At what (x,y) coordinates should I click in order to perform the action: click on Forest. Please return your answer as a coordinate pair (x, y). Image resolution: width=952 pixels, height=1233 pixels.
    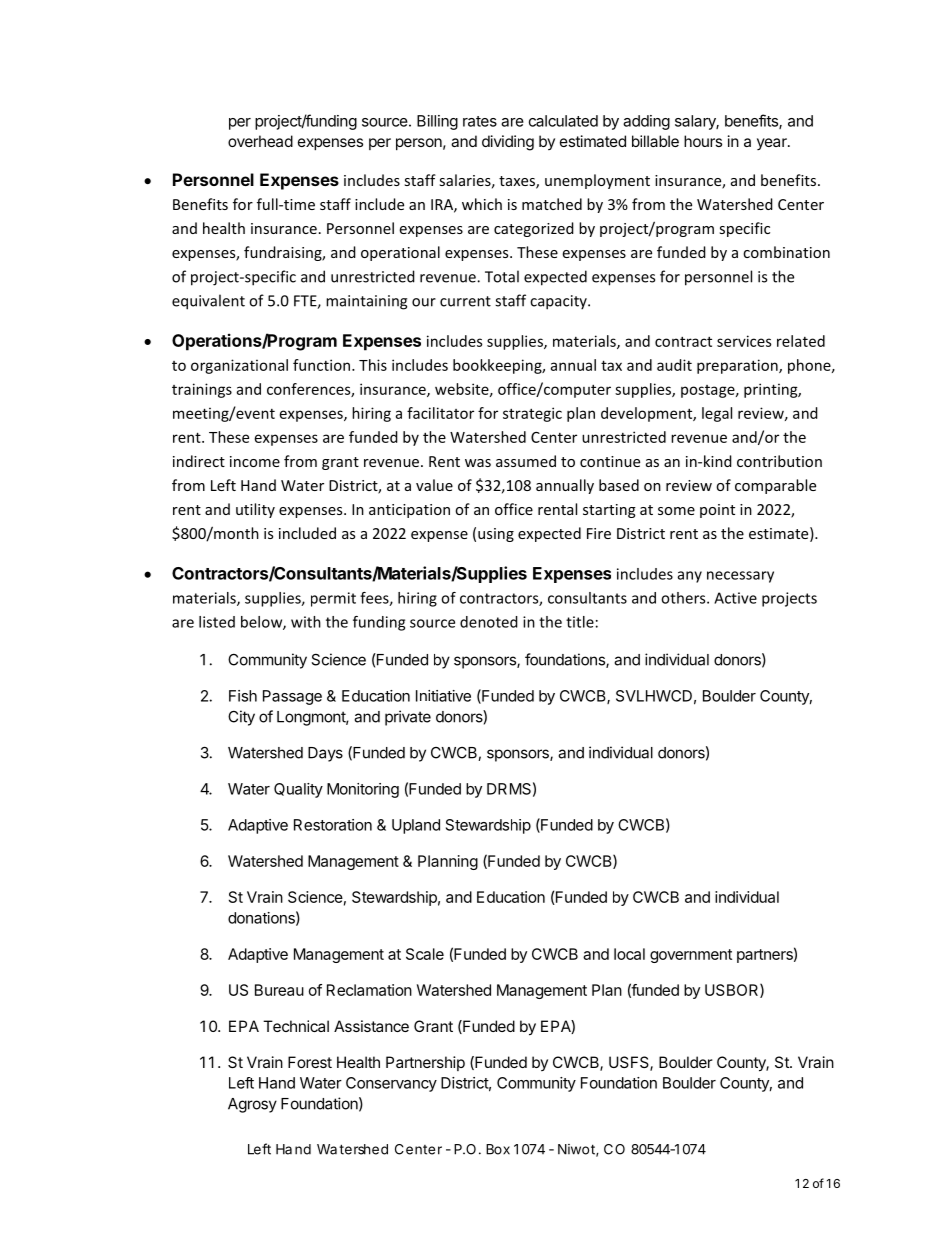
    Looking at the image, I should click on (310, 1062).
